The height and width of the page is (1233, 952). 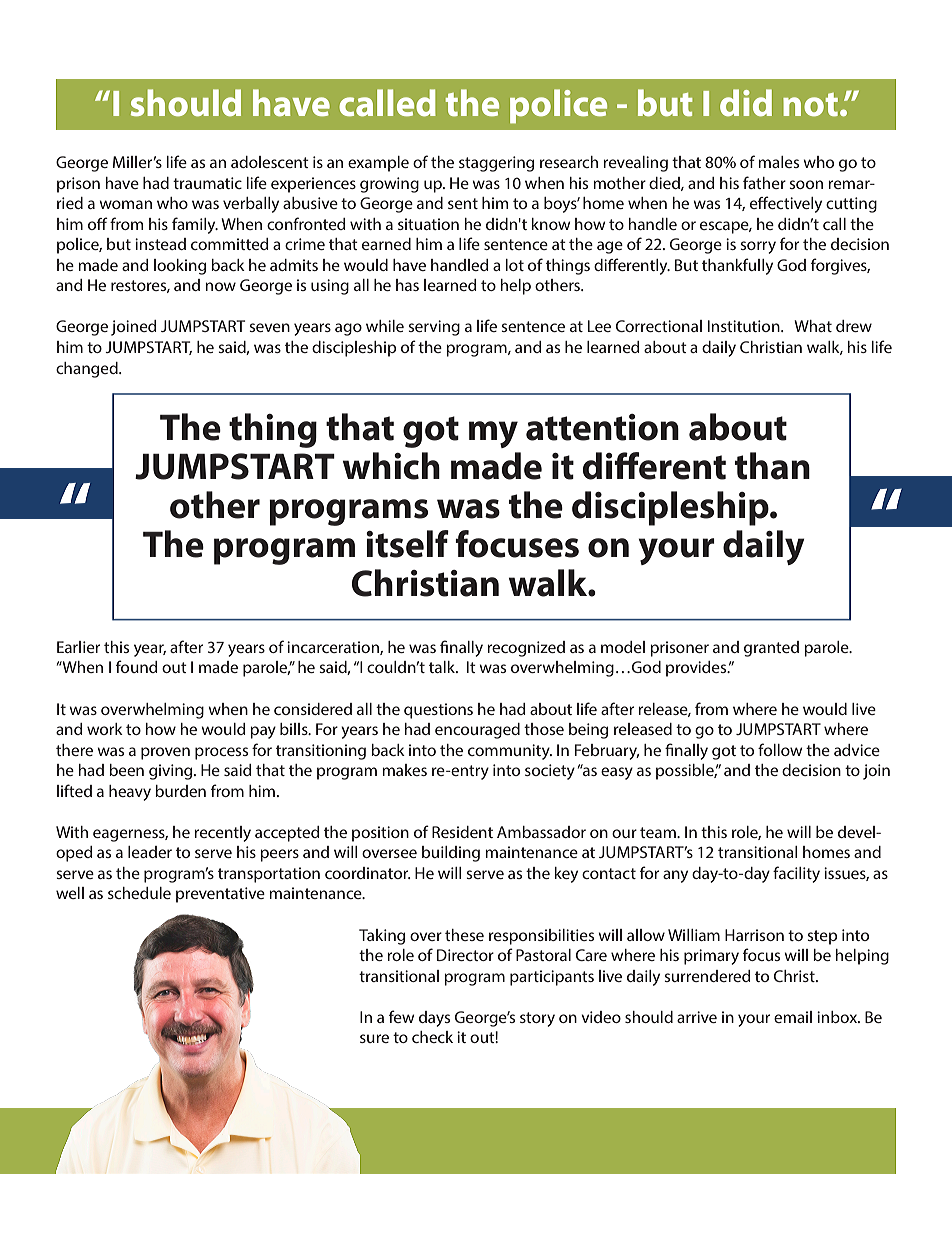 I want to click on Institution, so click(x=745, y=326).
